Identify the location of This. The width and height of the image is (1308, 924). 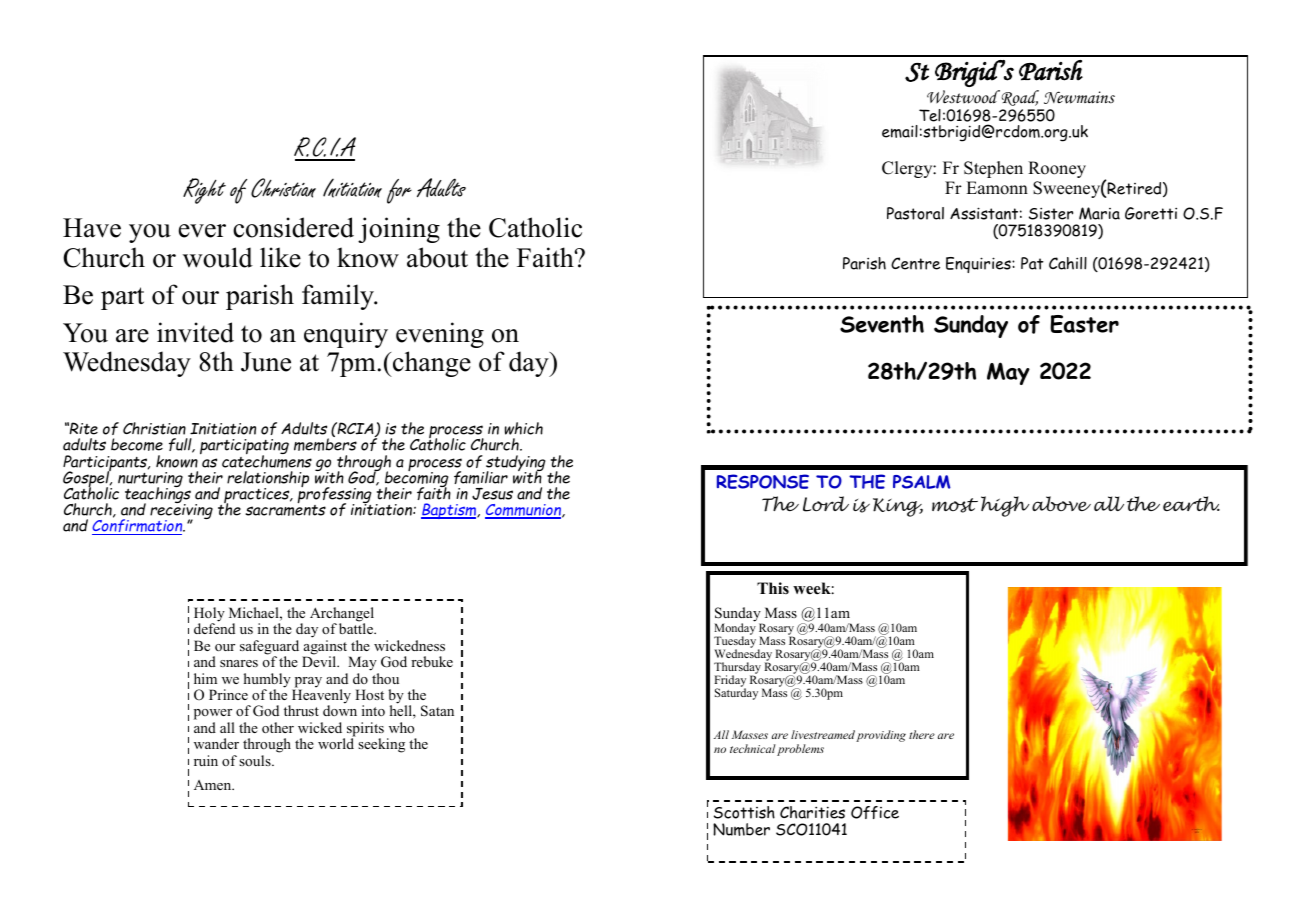
(773, 588).
